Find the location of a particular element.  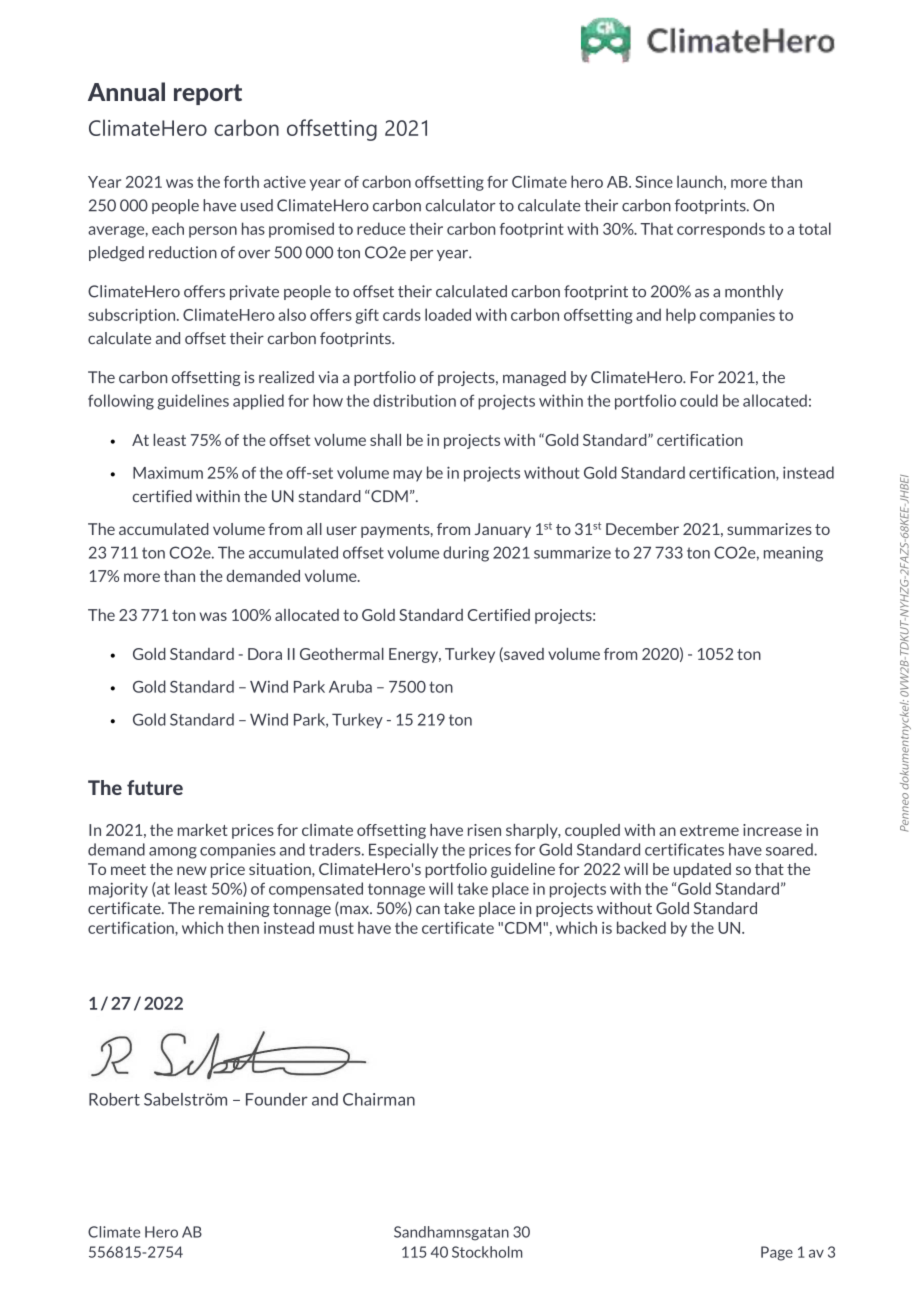

report is located at coordinates (208, 94).
